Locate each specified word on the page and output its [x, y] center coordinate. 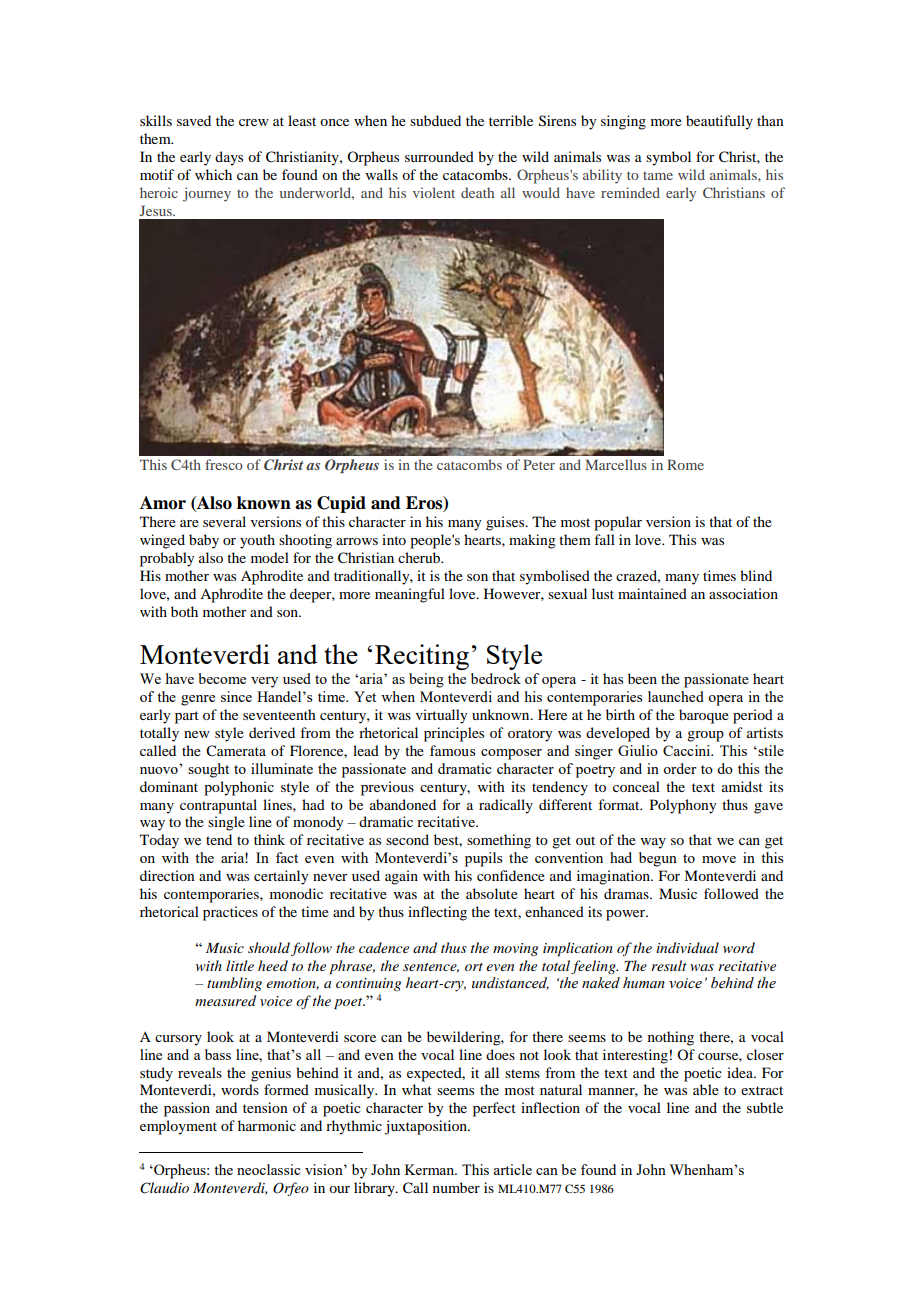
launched [676, 696]
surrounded [439, 156]
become [222, 678]
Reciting [422, 657]
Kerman [431, 1169]
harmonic [267, 1125]
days [229, 158]
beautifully [719, 122]
